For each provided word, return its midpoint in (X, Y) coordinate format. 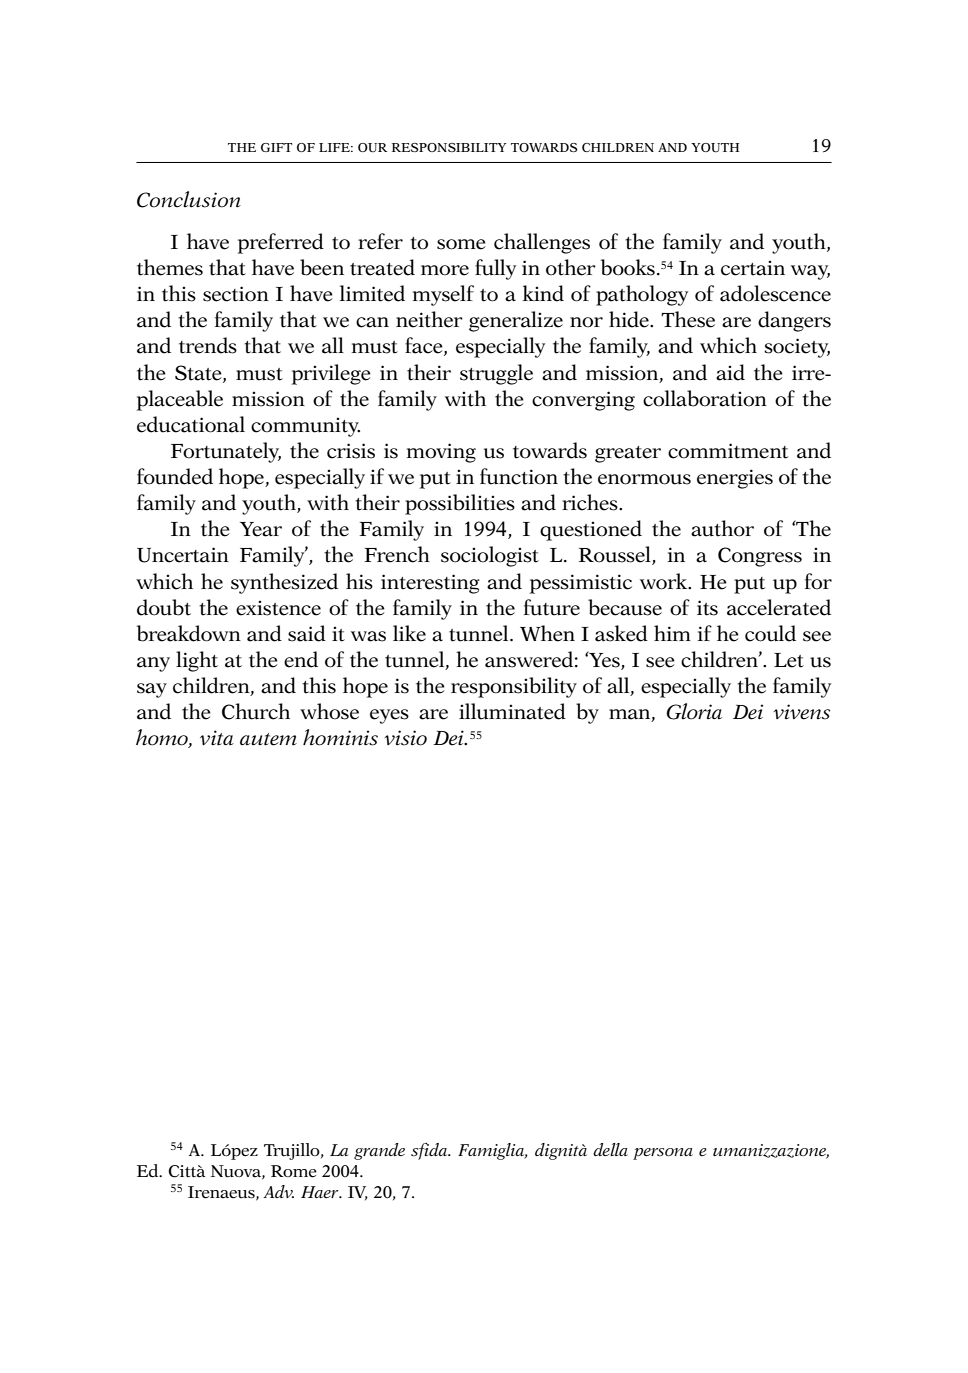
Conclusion (189, 199)
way (810, 272)
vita (217, 738)
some (461, 244)
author (722, 528)
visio (405, 738)
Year (261, 529)
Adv (278, 1191)
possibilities (460, 504)
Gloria (694, 711)
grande (379, 1151)
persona (663, 1154)
